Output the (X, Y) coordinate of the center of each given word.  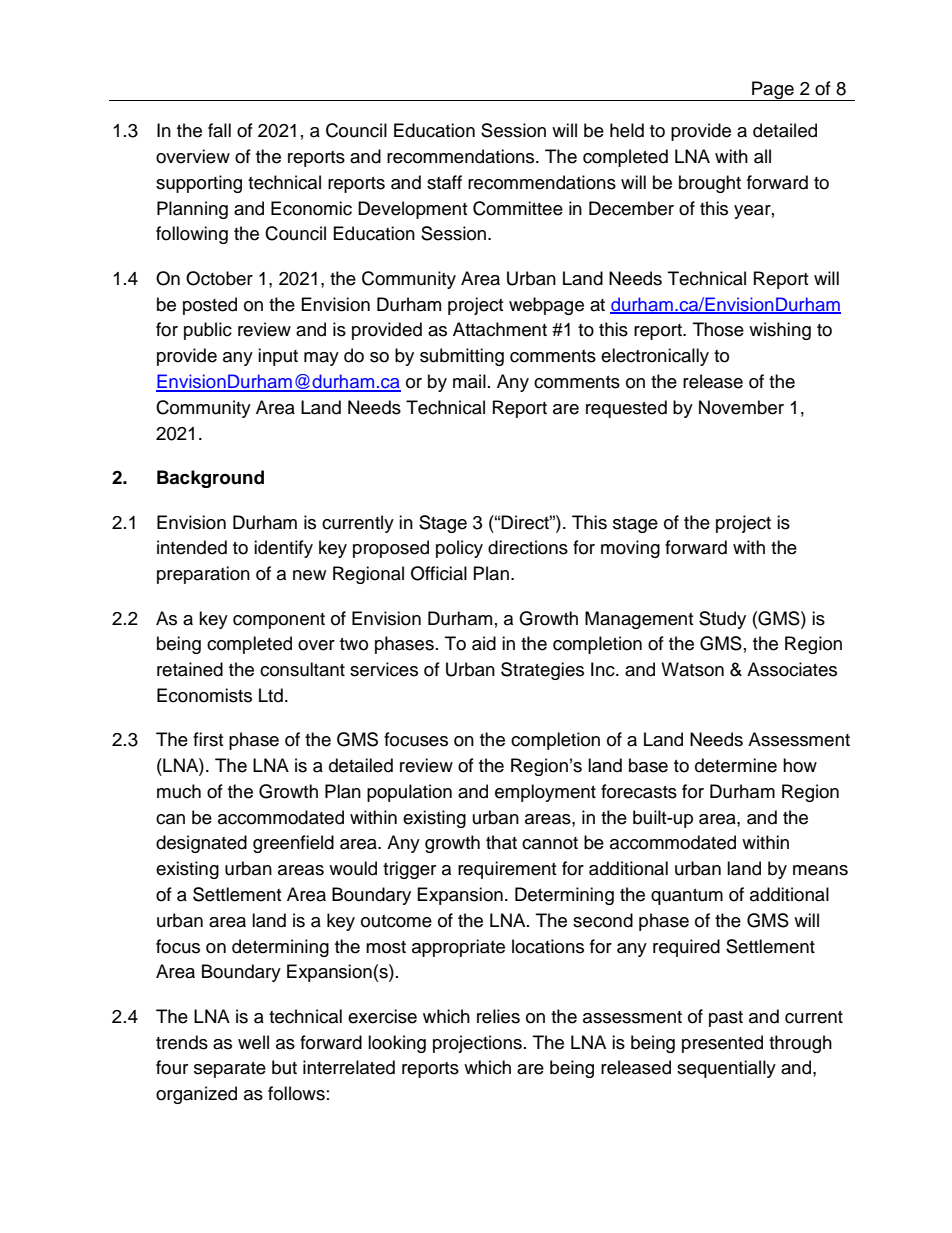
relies (498, 1016)
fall (219, 130)
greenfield (293, 844)
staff (444, 182)
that (501, 842)
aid (484, 643)
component (279, 621)
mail (469, 381)
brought (710, 184)
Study (722, 620)
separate (230, 1070)
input (278, 357)
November (741, 407)
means (820, 870)
